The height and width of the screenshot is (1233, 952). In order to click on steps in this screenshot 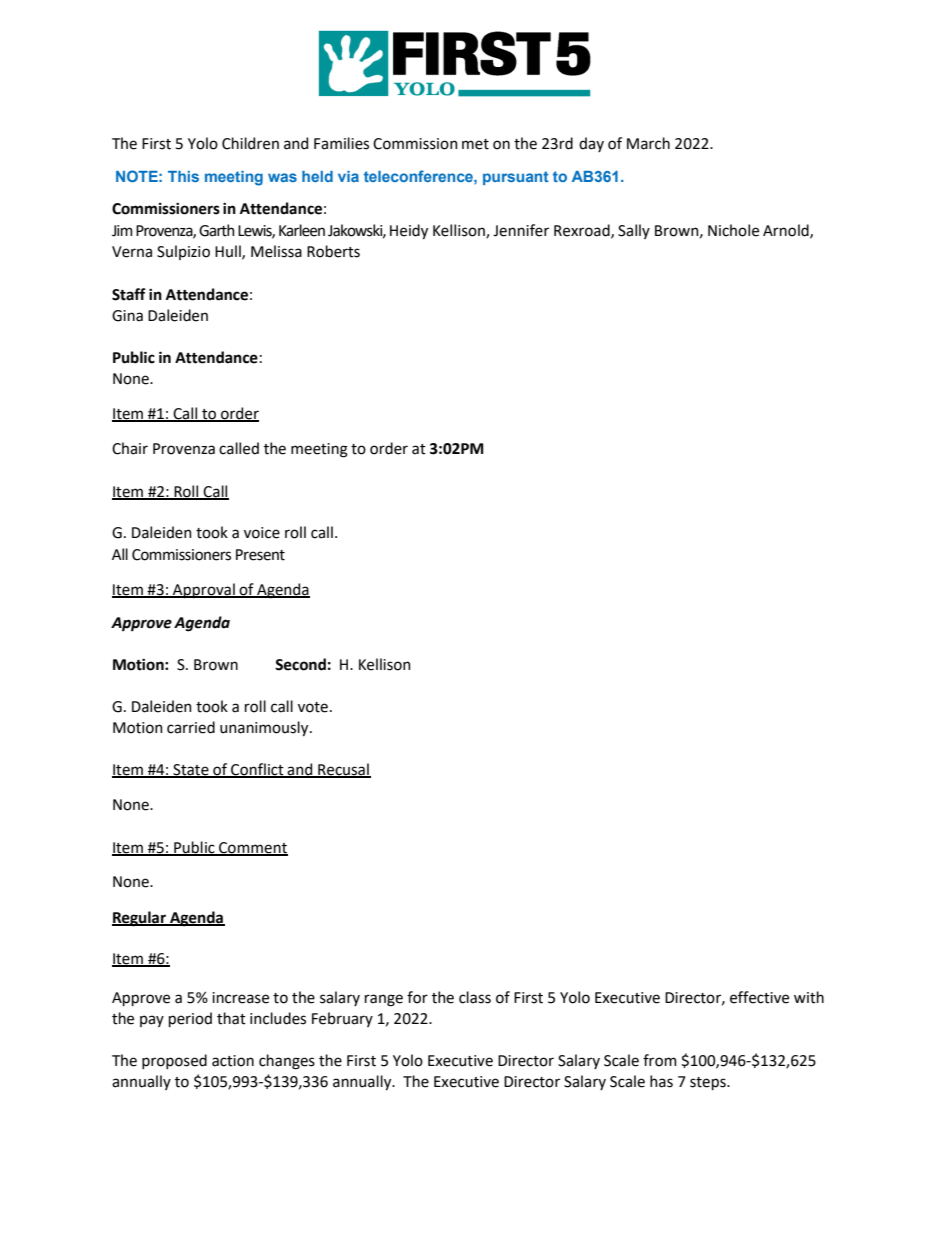, I will do `click(709, 1083)`.
